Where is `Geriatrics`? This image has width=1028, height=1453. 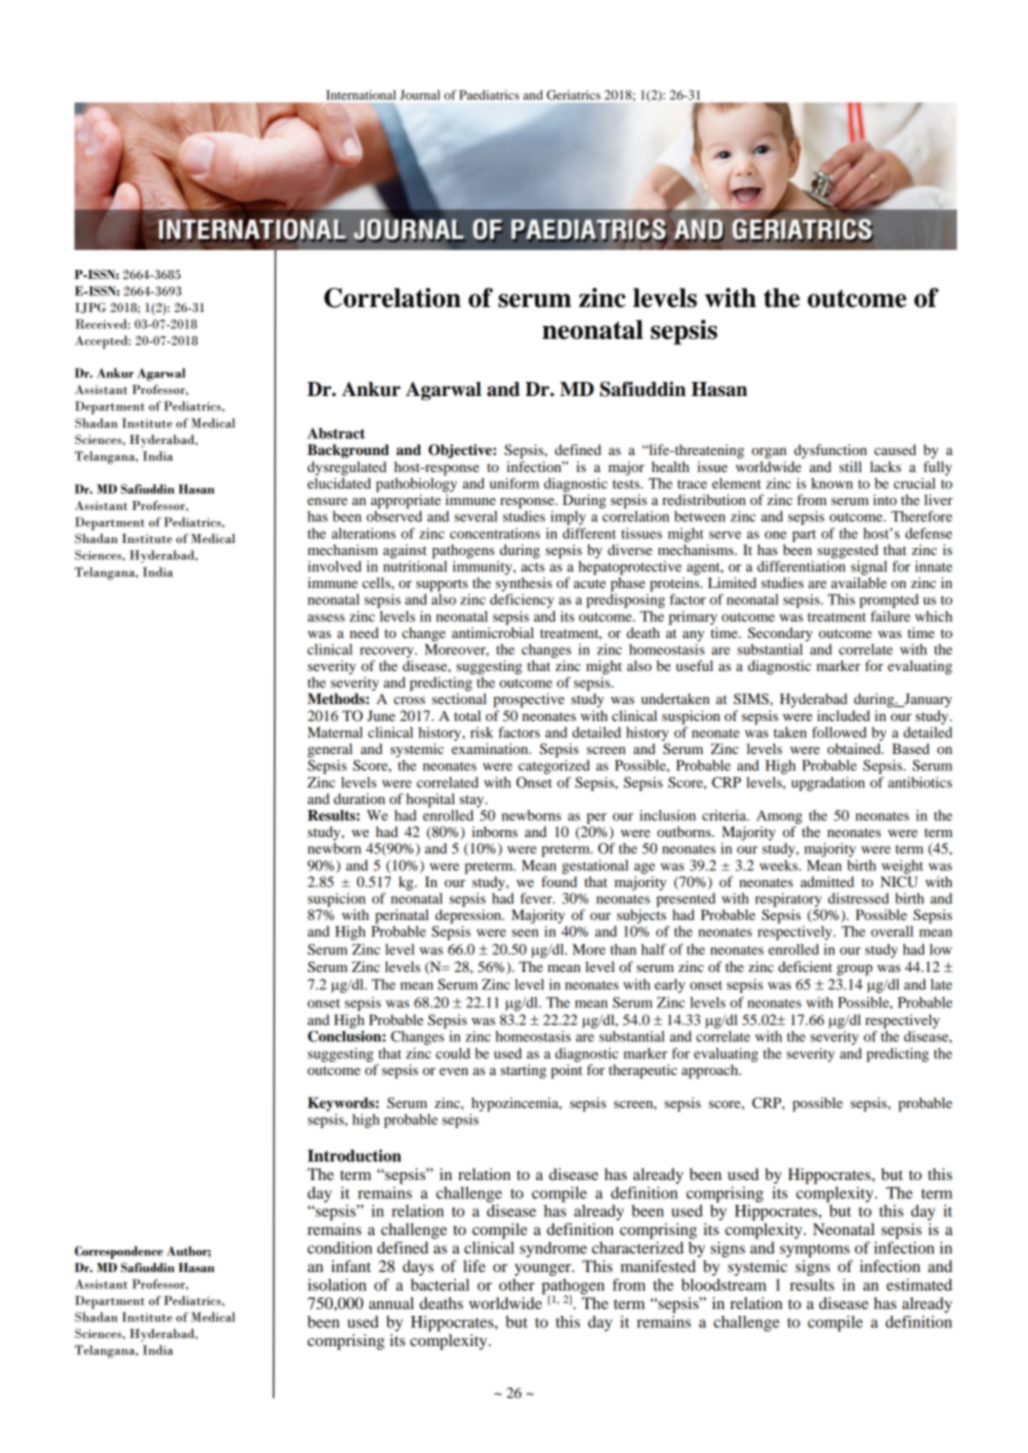
Geriatrics is located at coordinates (574, 95).
